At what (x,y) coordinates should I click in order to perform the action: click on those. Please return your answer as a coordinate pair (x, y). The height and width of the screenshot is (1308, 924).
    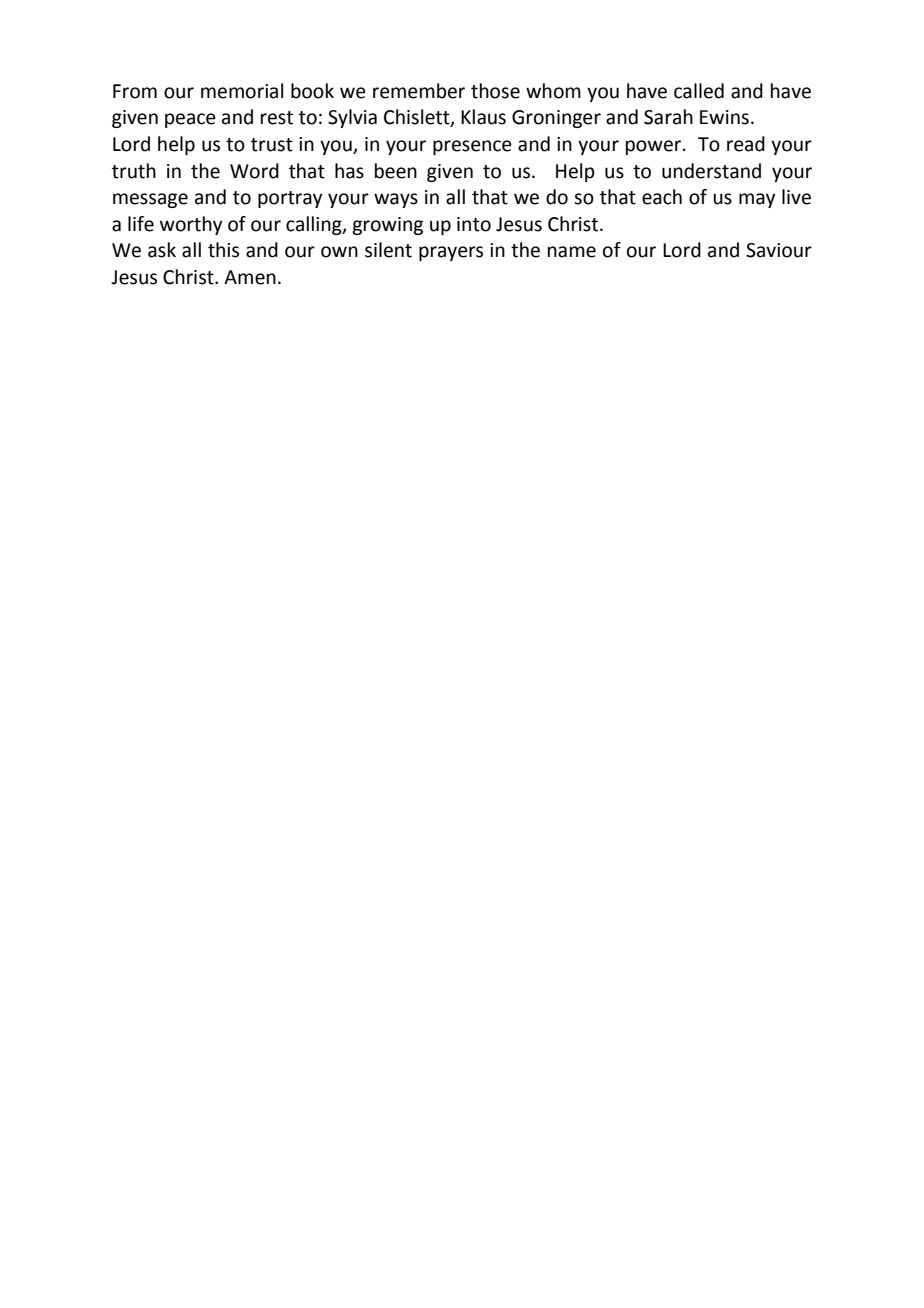
    Looking at the image, I should click on (495, 91).
